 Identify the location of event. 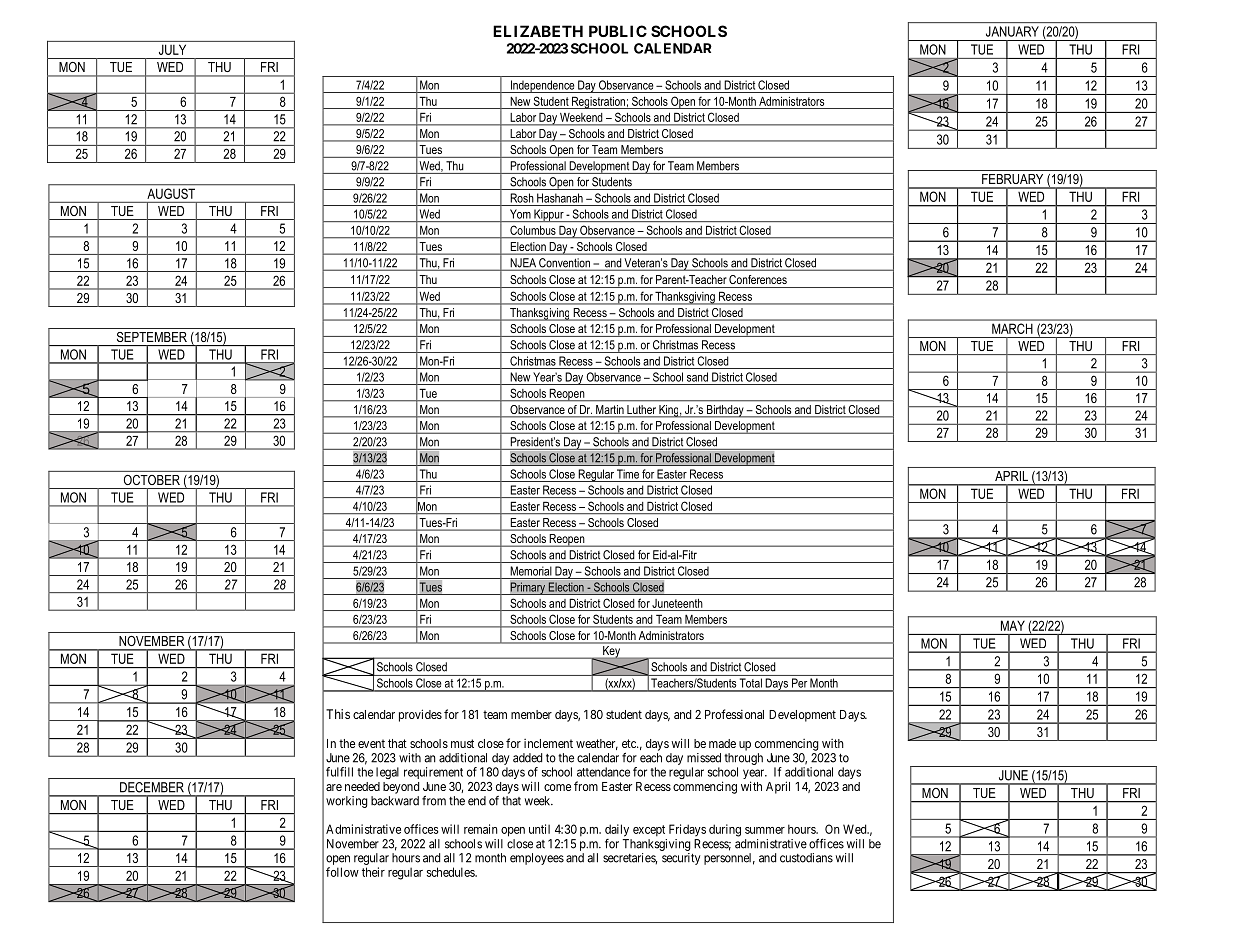
(371, 743).
